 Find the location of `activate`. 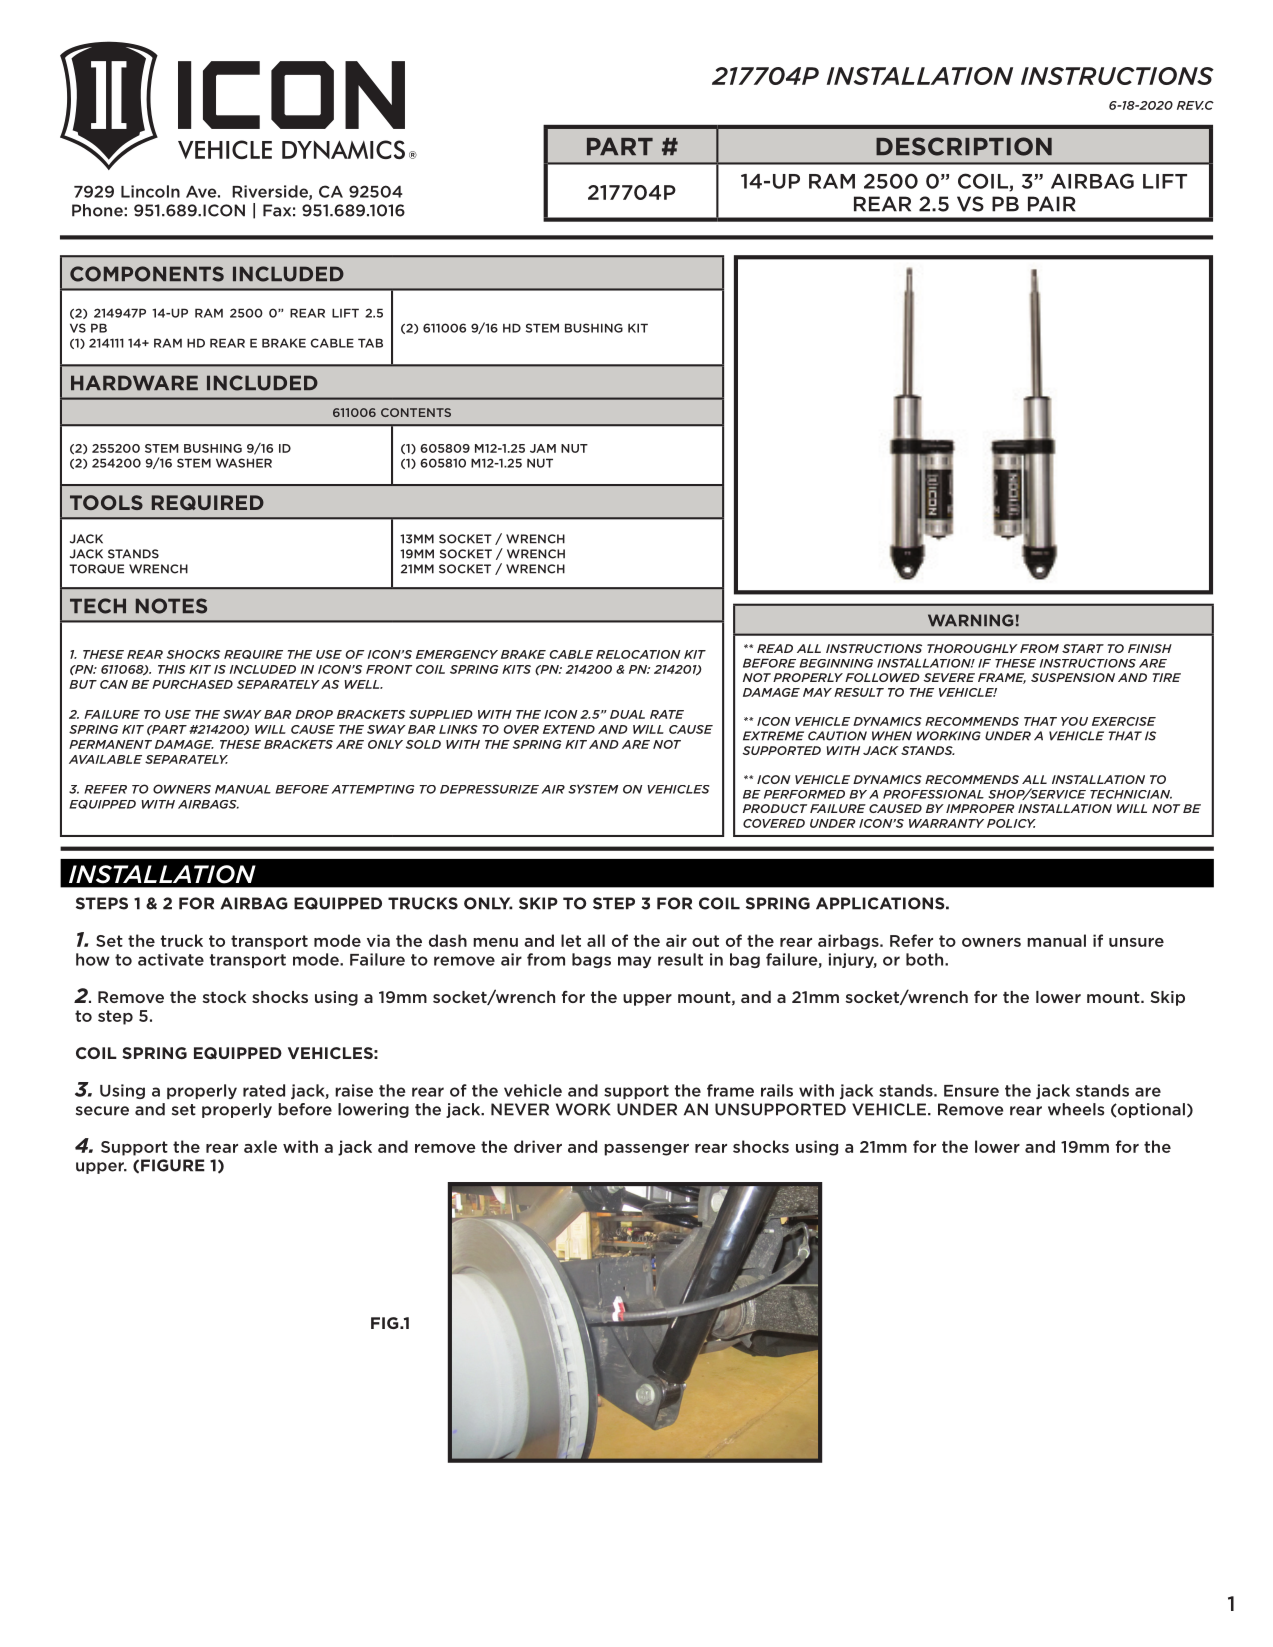

activate is located at coordinates (171, 959).
